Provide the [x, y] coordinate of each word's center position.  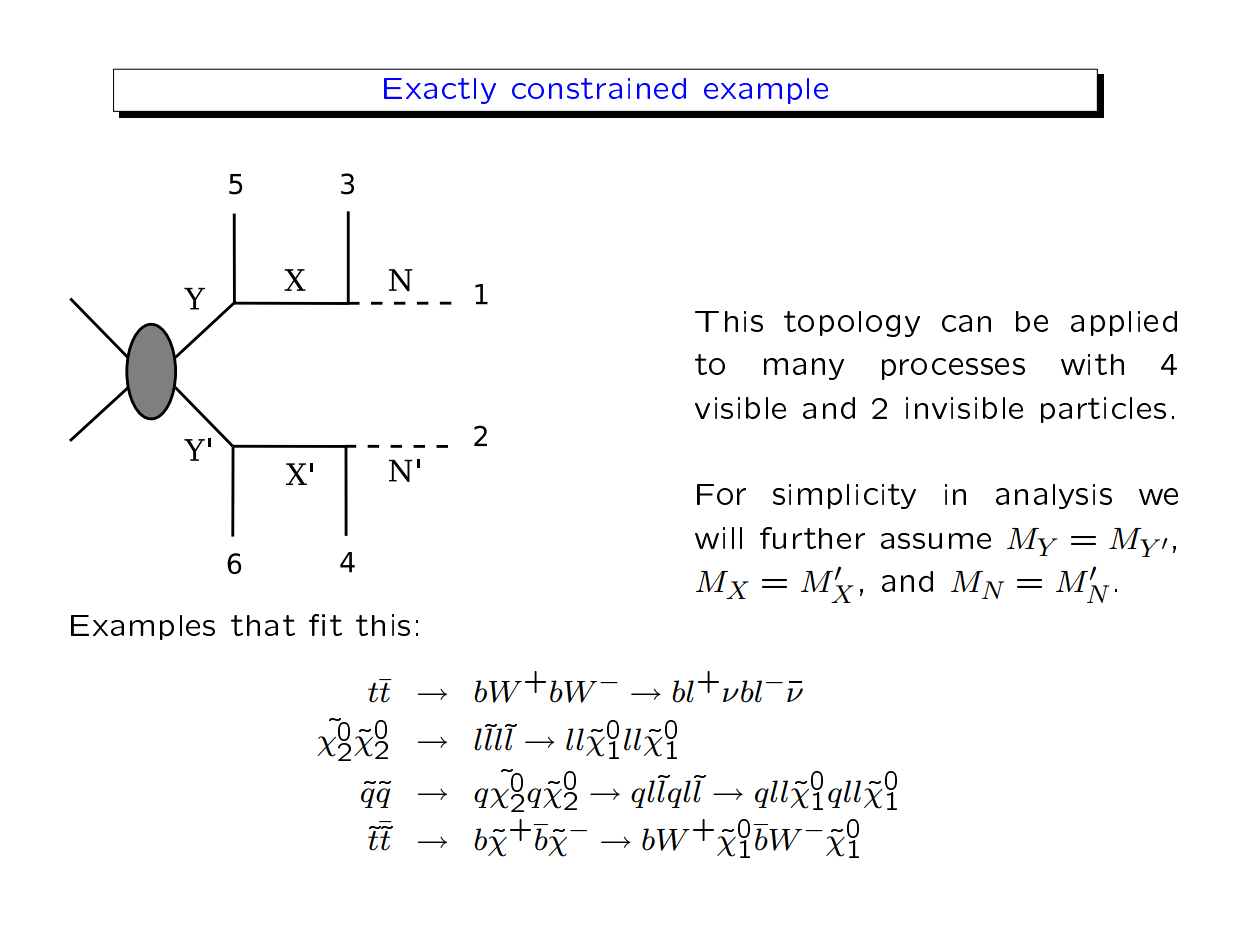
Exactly [440, 91]
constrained [599, 88]
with [1092, 364]
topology [852, 324]
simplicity [844, 496]
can [966, 323]
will [718, 538]
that [263, 625]
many [804, 369]
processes [953, 369]
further [812, 538]
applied [1124, 323]
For [721, 494]
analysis [1054, 496]
